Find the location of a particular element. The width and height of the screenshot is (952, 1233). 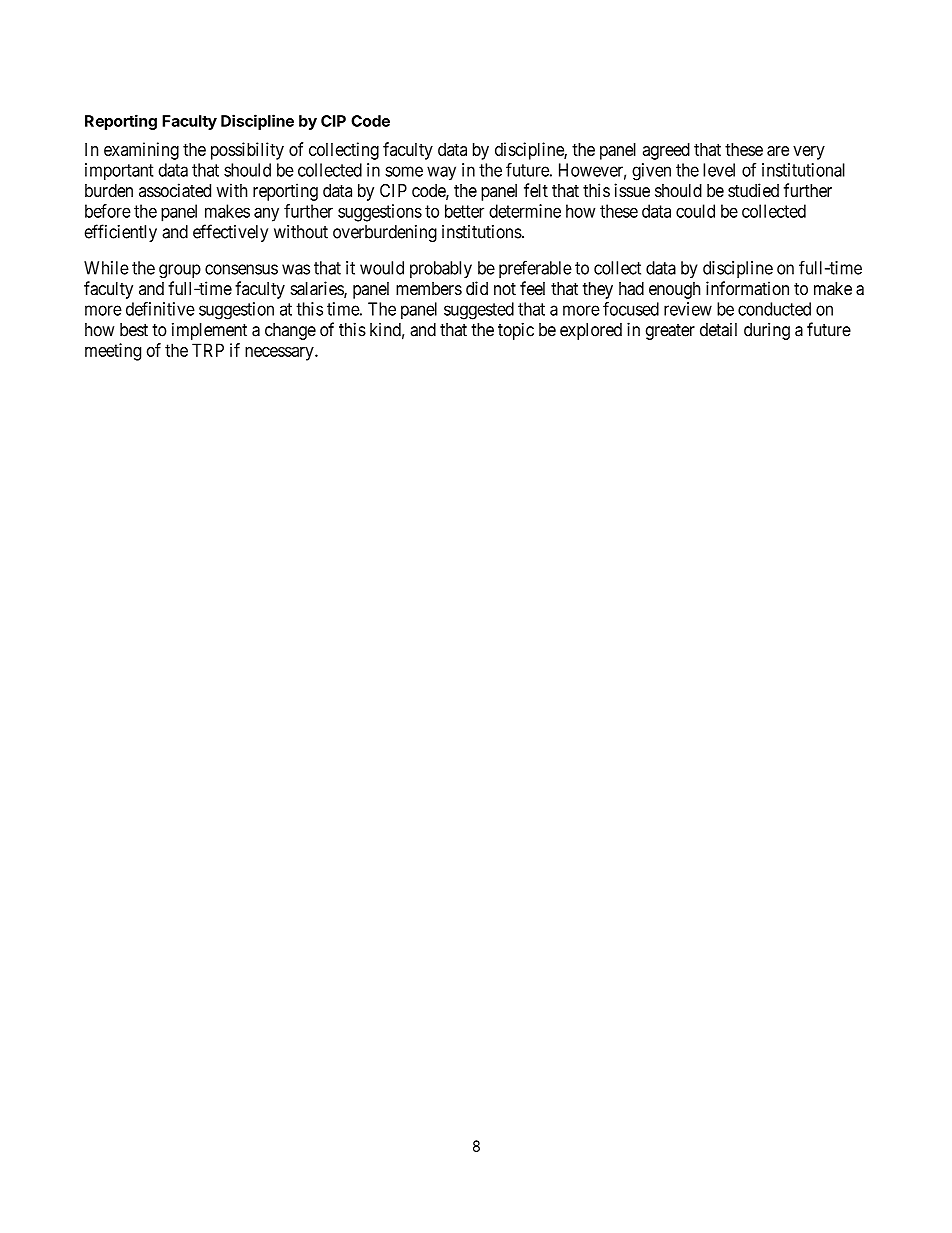

greater is located at coordinates (670, 332).
